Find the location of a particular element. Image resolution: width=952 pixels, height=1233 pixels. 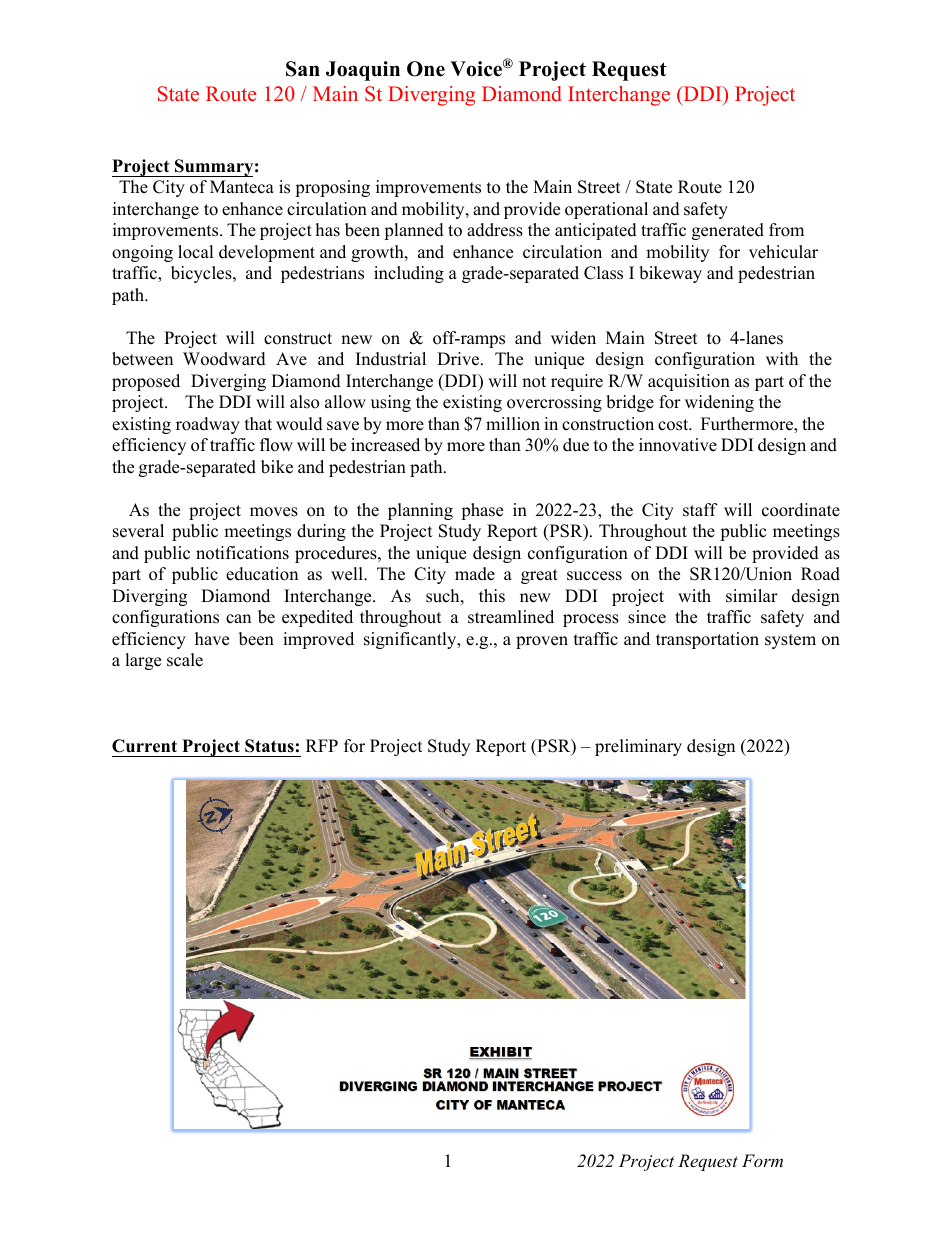

Status is located at coordinates (269, 746).
